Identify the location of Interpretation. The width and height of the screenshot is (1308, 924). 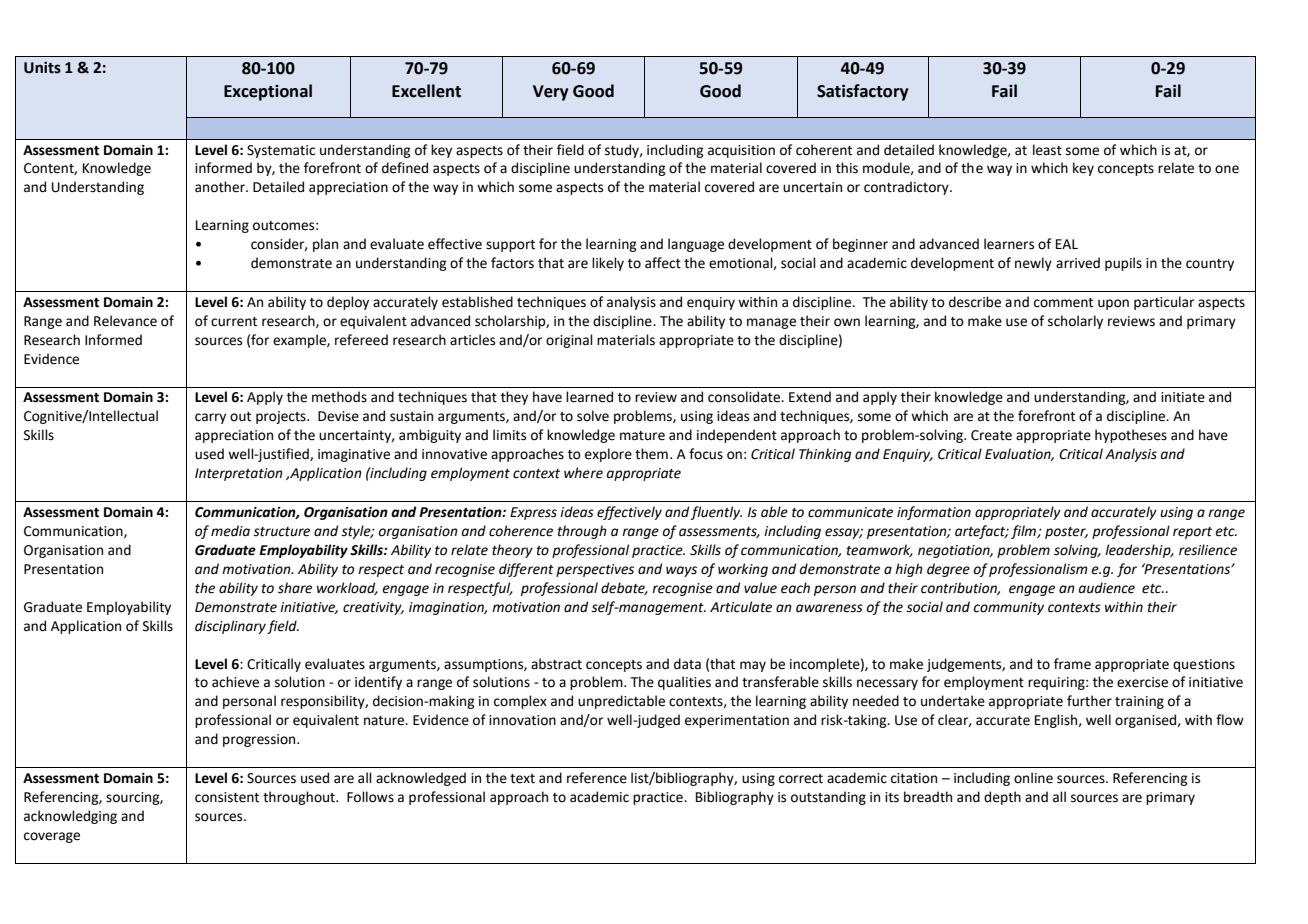
(239, 474).
